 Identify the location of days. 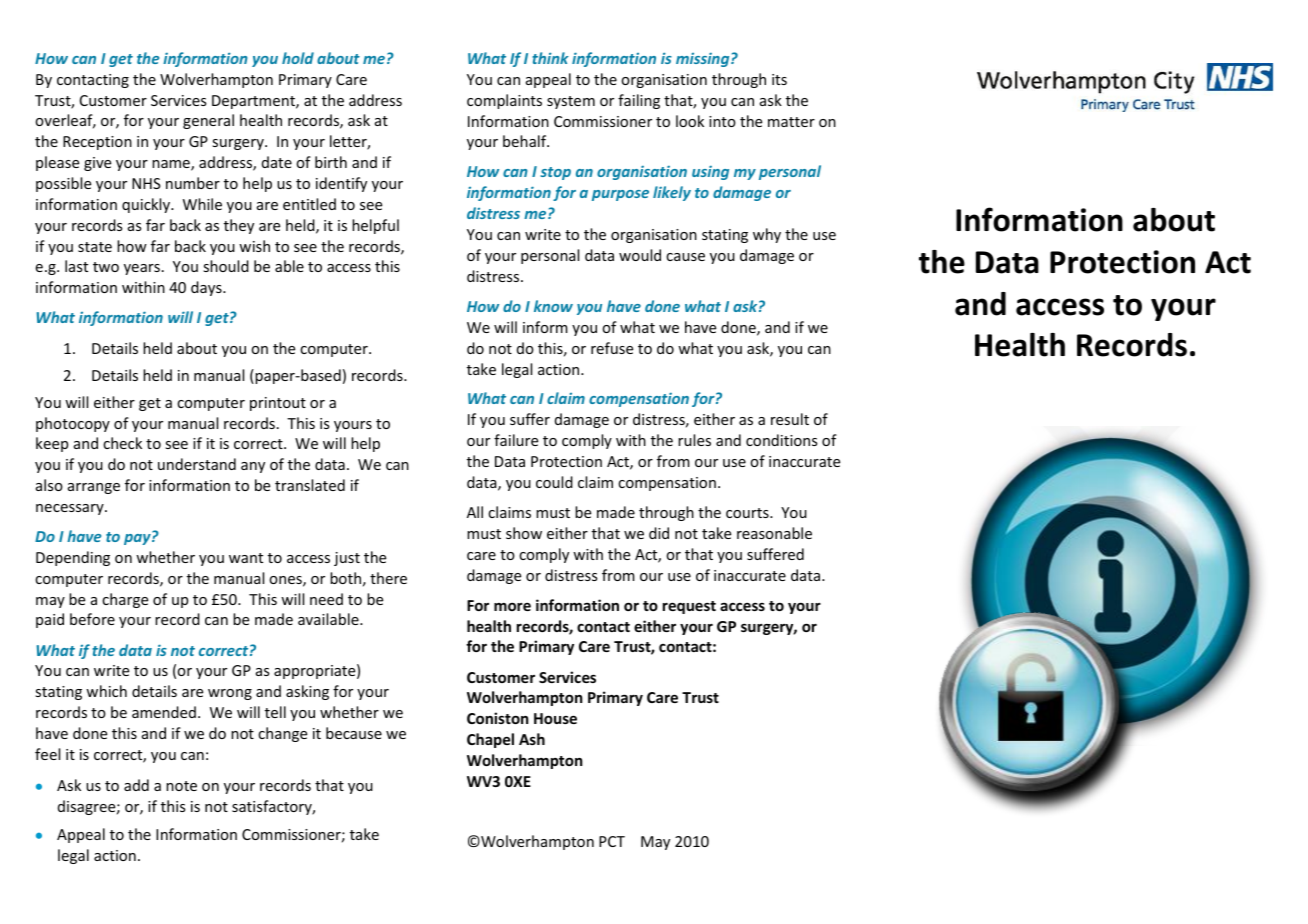
(207, 288).
